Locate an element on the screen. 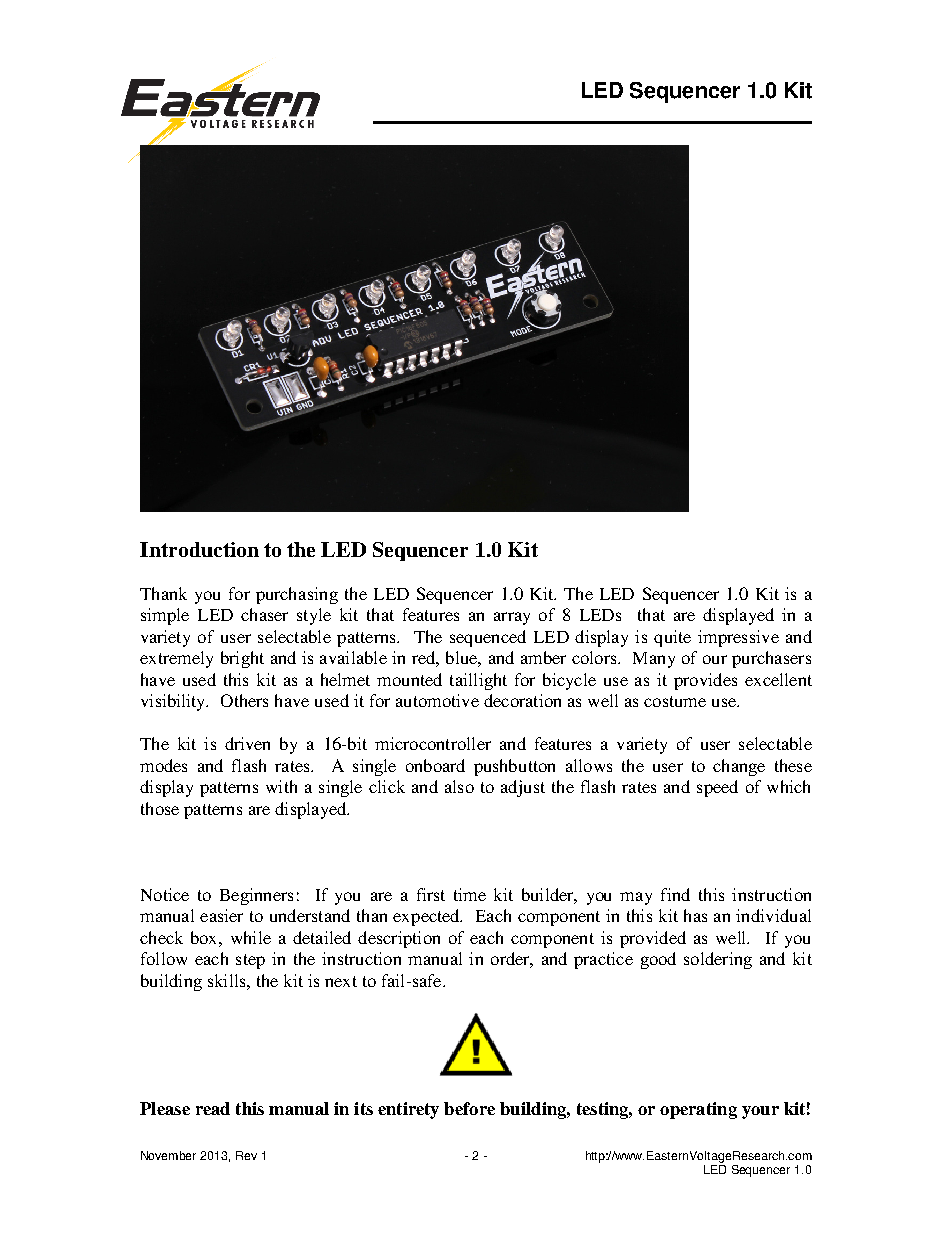 Image resolution: width=952 pixels, height=1233 pixels. impressive is located at coordinates (738, 638).
